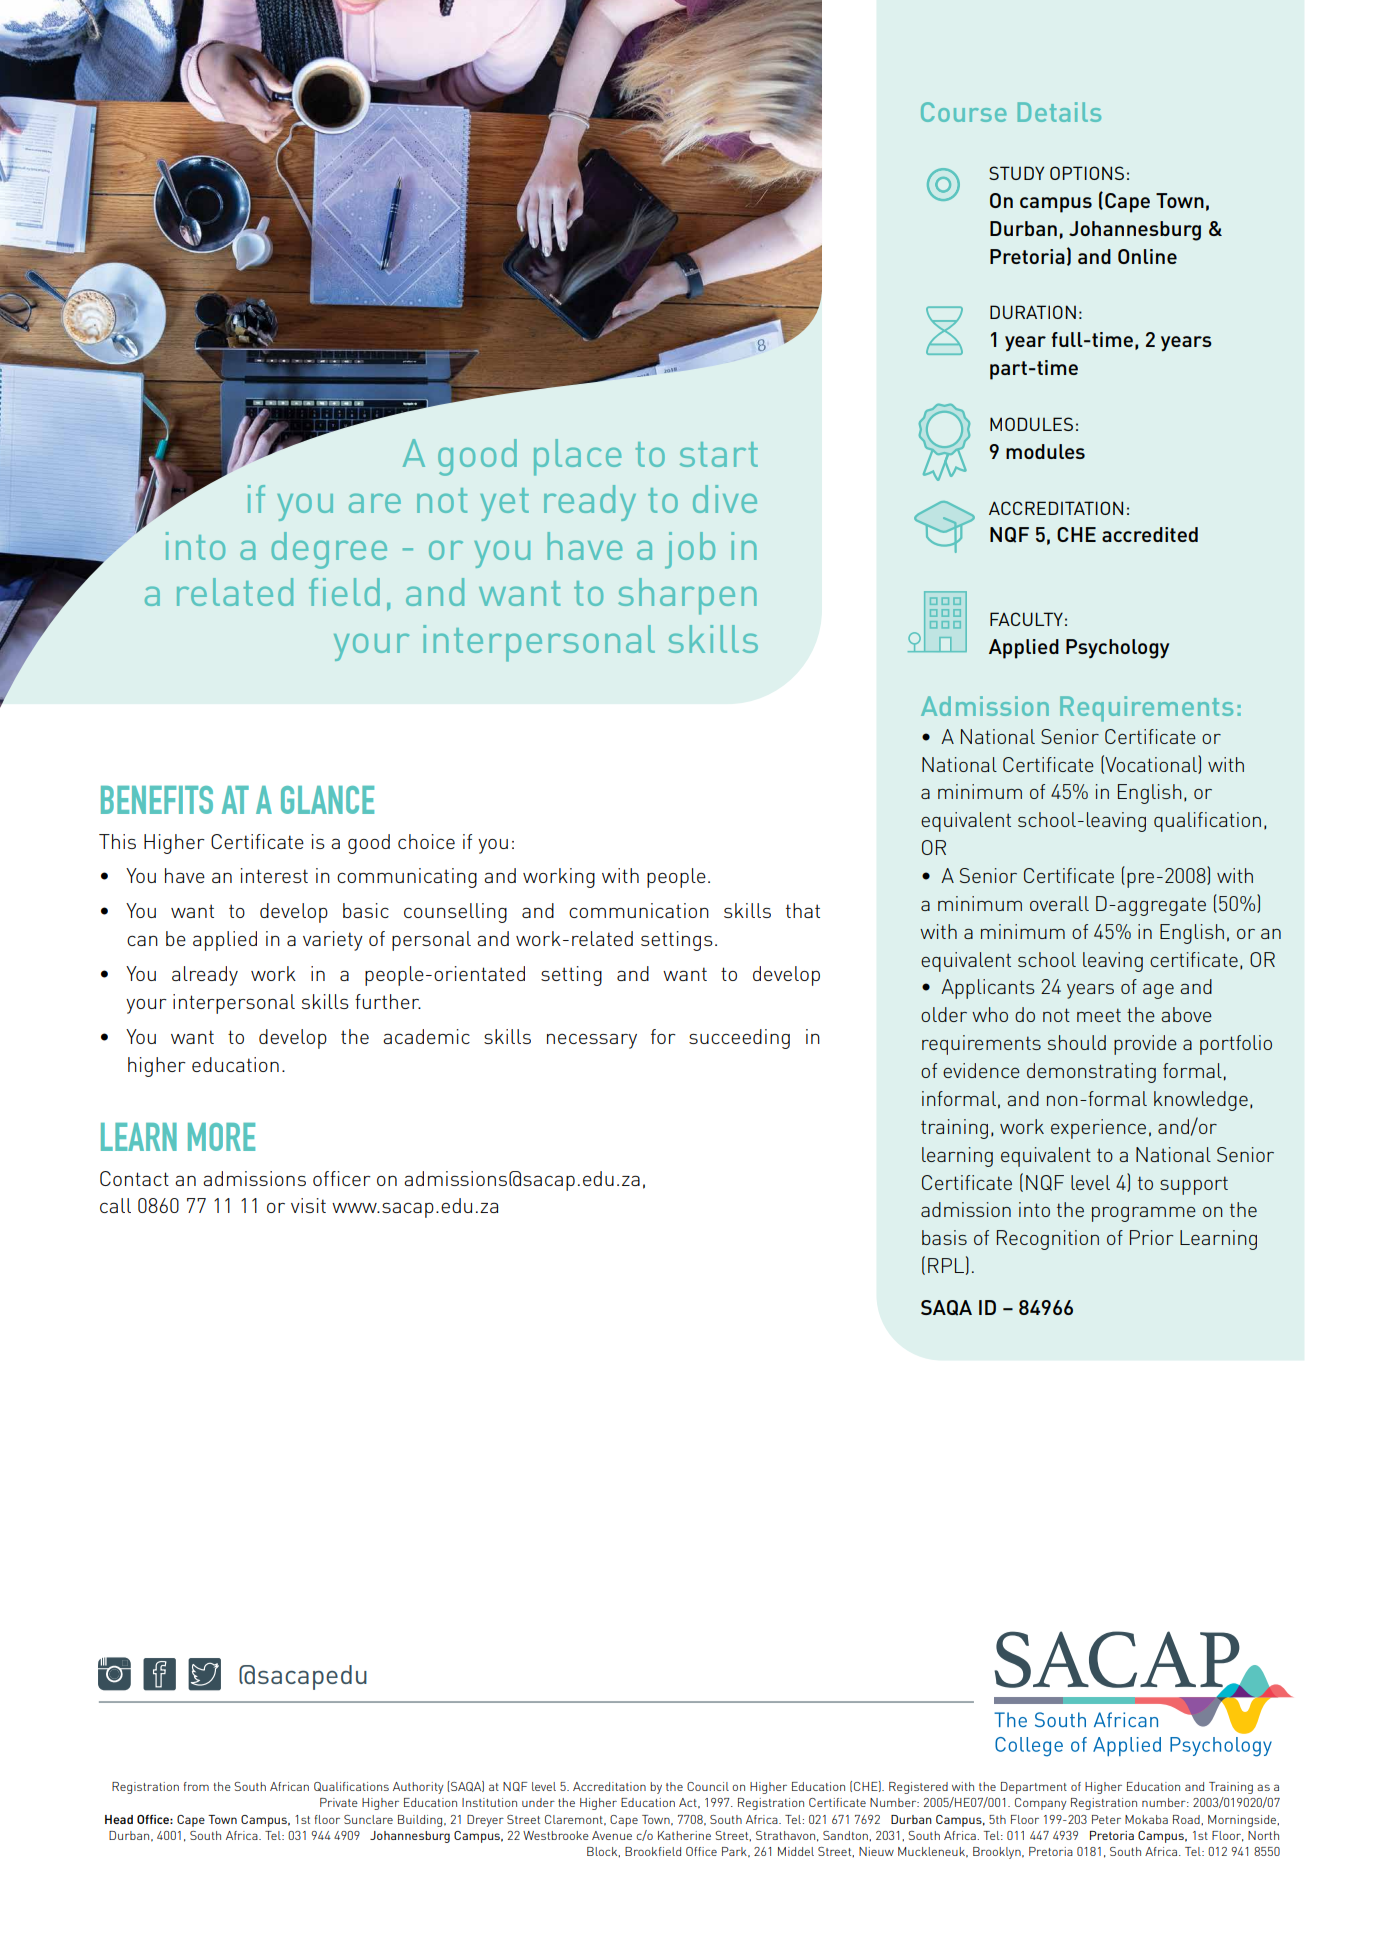 The image size is (1383, 1956). Describe the element at coordinates (196, 1786) in the screenshot. I see `from` at that location.
